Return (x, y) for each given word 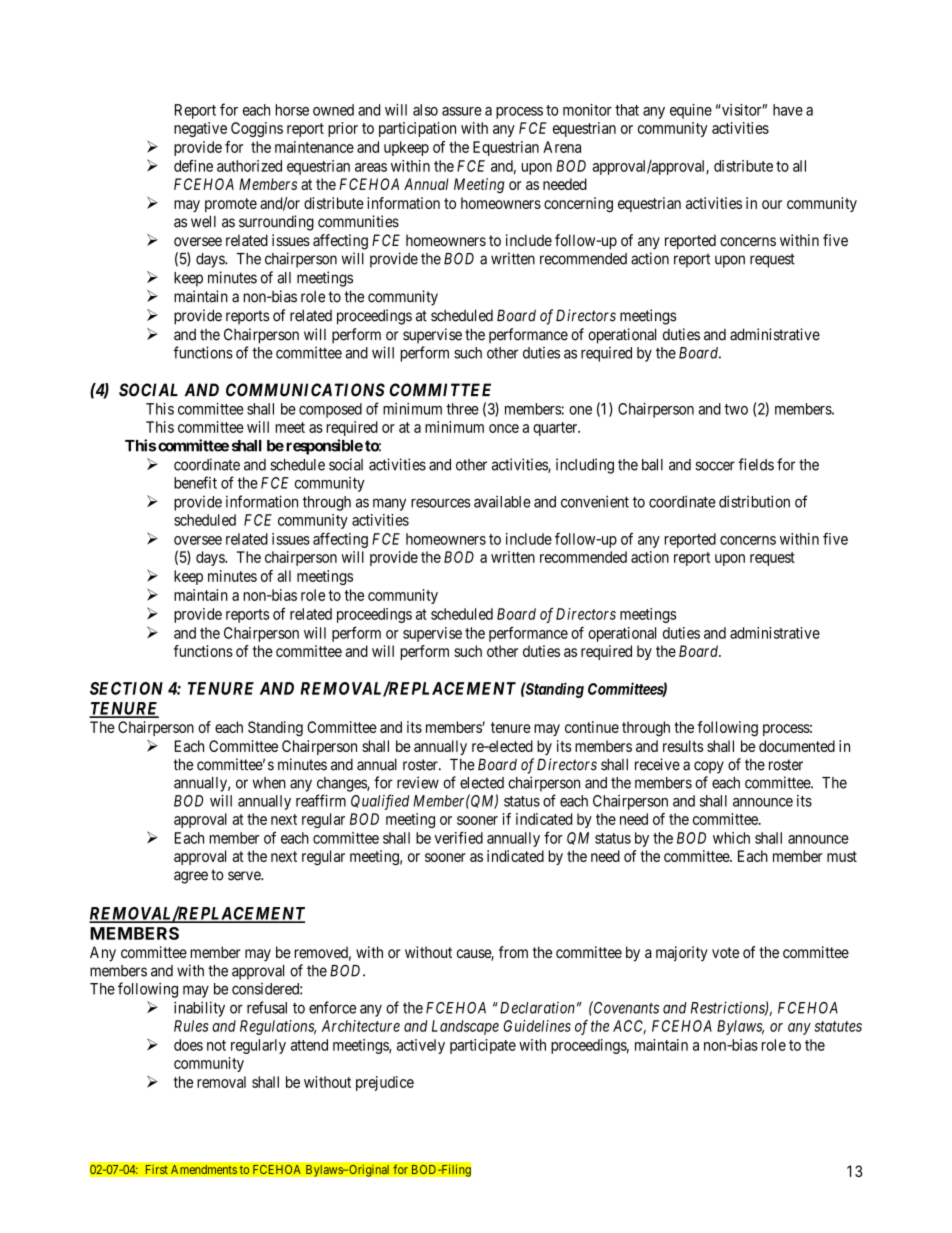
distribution (754, 501)
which (731, 838)
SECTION (126, 688)
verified (458, 837)
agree (191, 877)
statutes (838, 1026)
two (736, 409)
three (462, 409)
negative (200, 129)
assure (462, 111)
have (788, 110)
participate (483, 1046)
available (502, 502)
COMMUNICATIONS (305, 390)
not (216, 1045)
